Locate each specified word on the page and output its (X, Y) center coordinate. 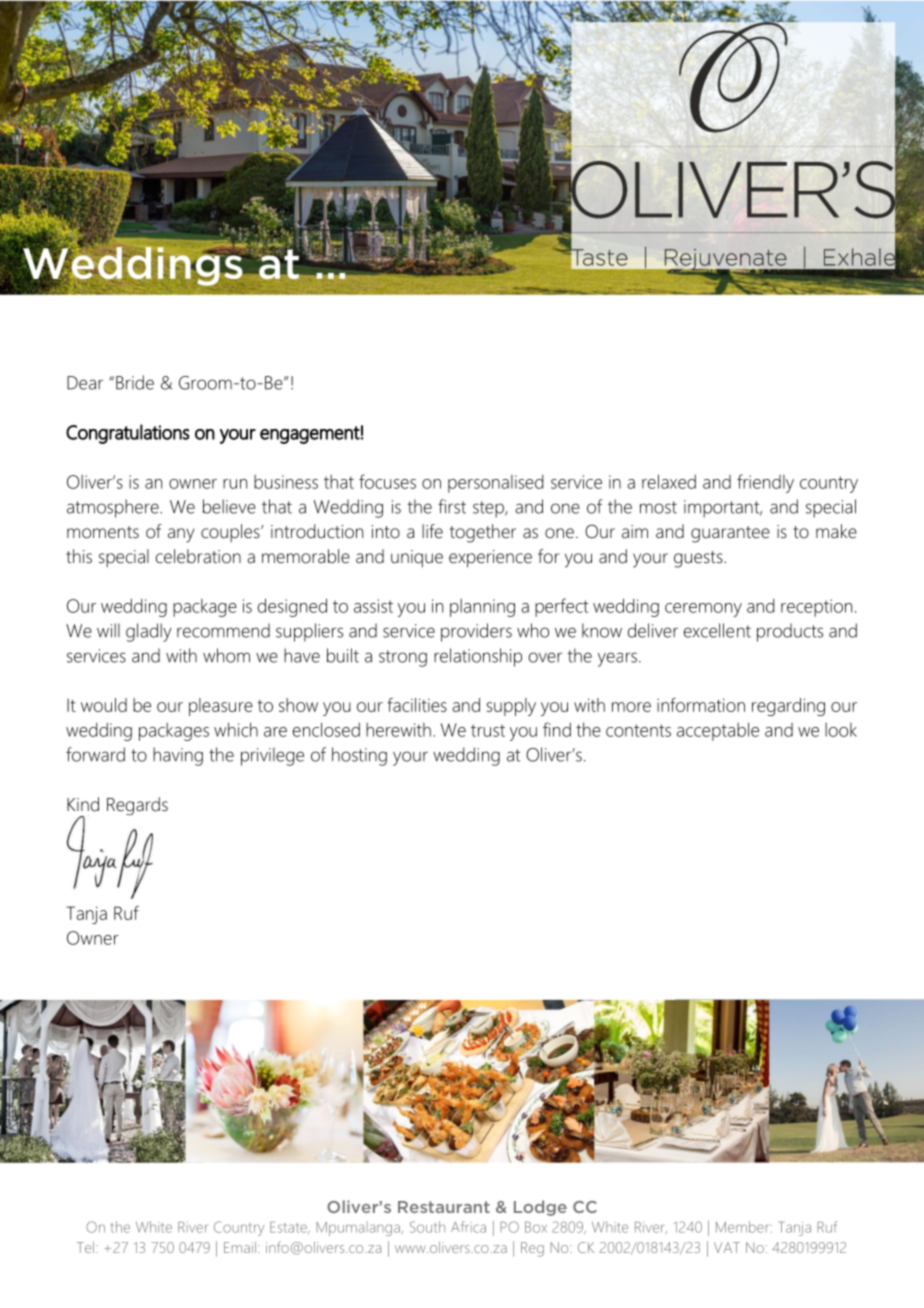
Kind (83, 804)
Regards (137, 806)
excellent (717, 630)
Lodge (540, 1208)
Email (240, 1247)
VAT (727, 1247)
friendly (765, 483)
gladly (149, 632)
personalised (495, 484)
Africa (468, 1227)
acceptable (718, 731)
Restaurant (444, 1207)
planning (482, 608)
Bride (135, 382)
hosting (359, 756)
